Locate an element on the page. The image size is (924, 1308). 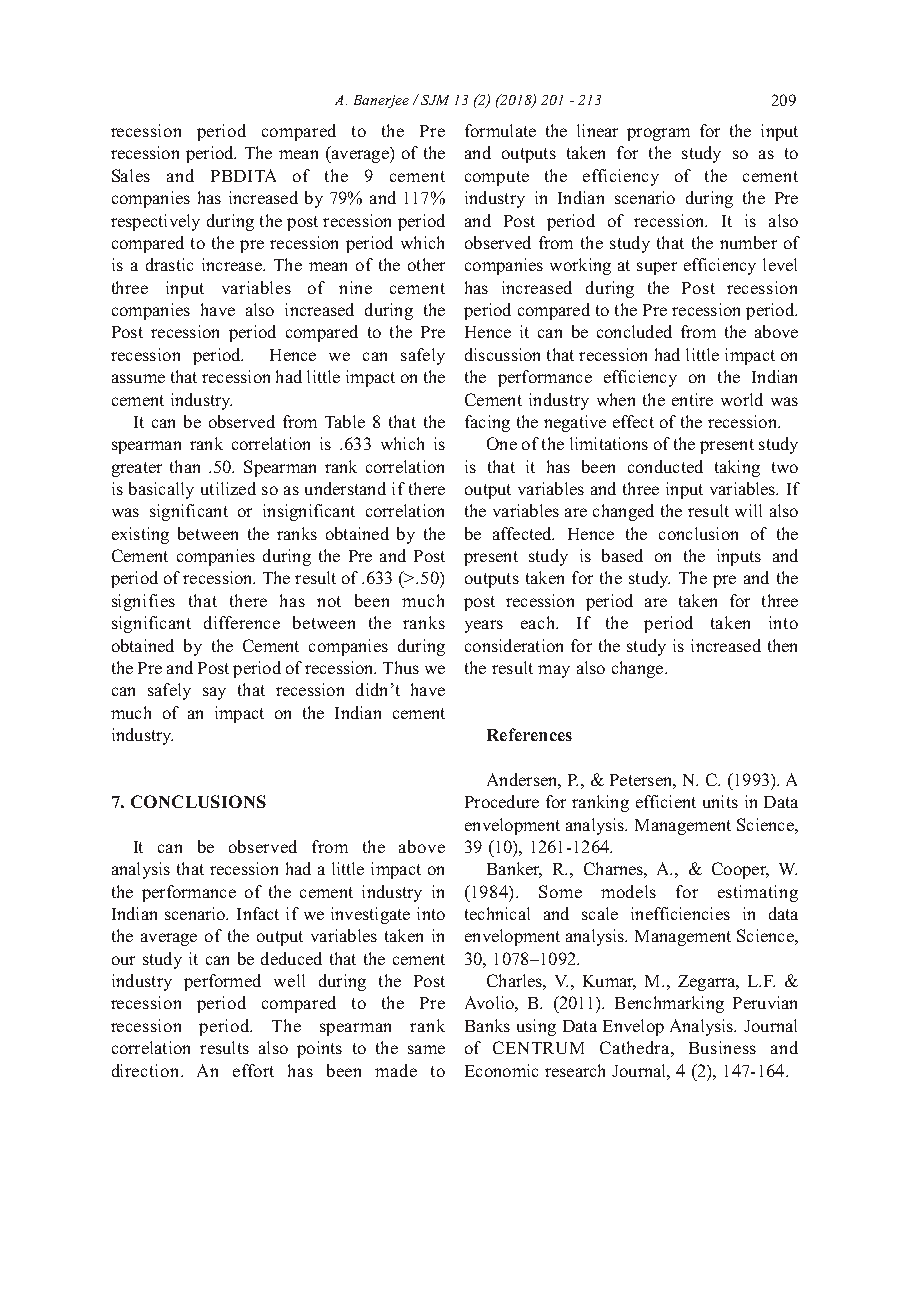
Banker is located at coordinates (514, 870).
